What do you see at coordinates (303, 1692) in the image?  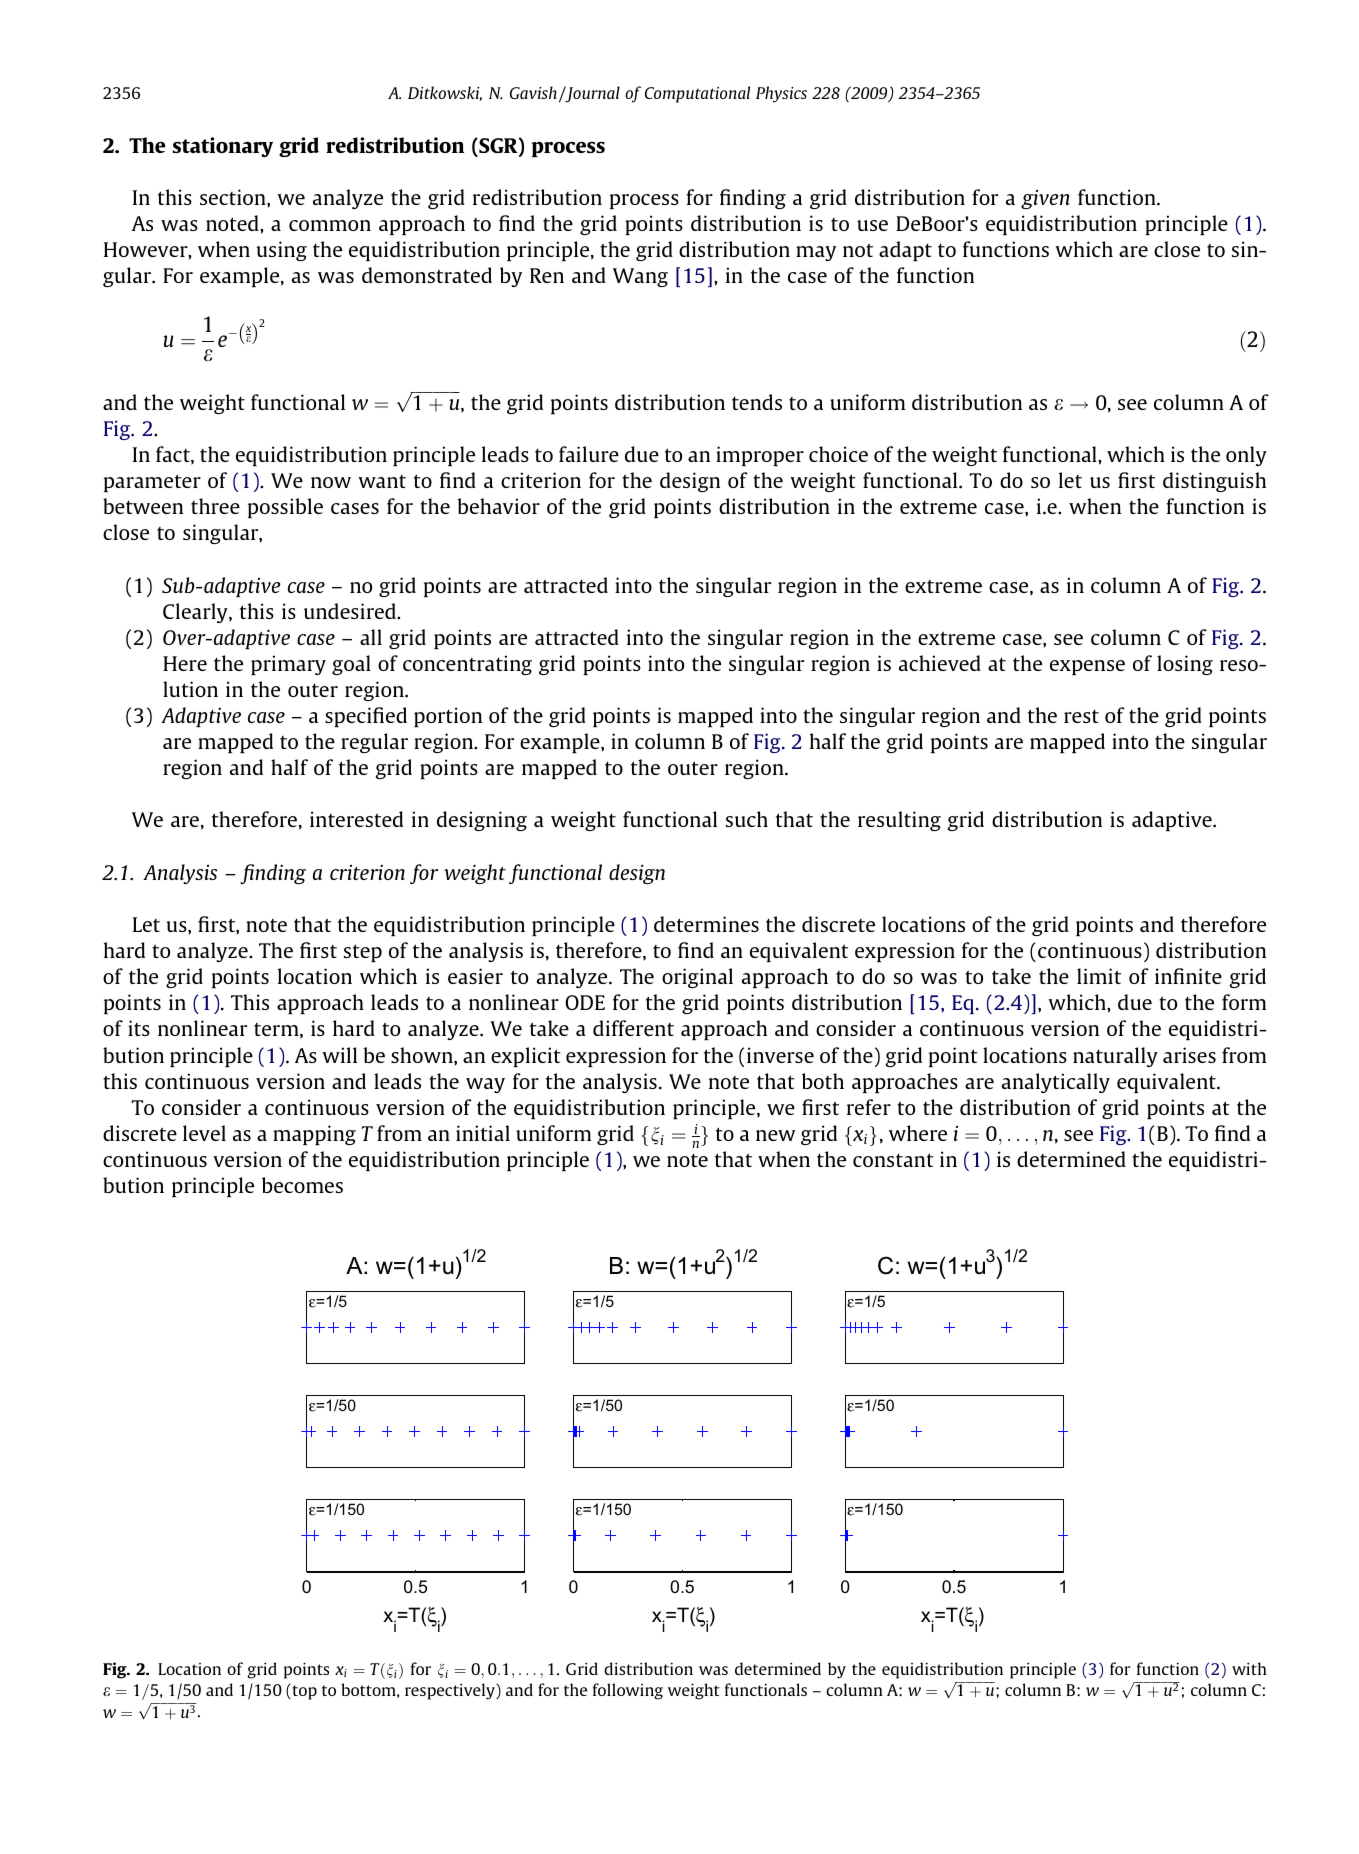 I see `top` at bounding box center [303, 1692].
